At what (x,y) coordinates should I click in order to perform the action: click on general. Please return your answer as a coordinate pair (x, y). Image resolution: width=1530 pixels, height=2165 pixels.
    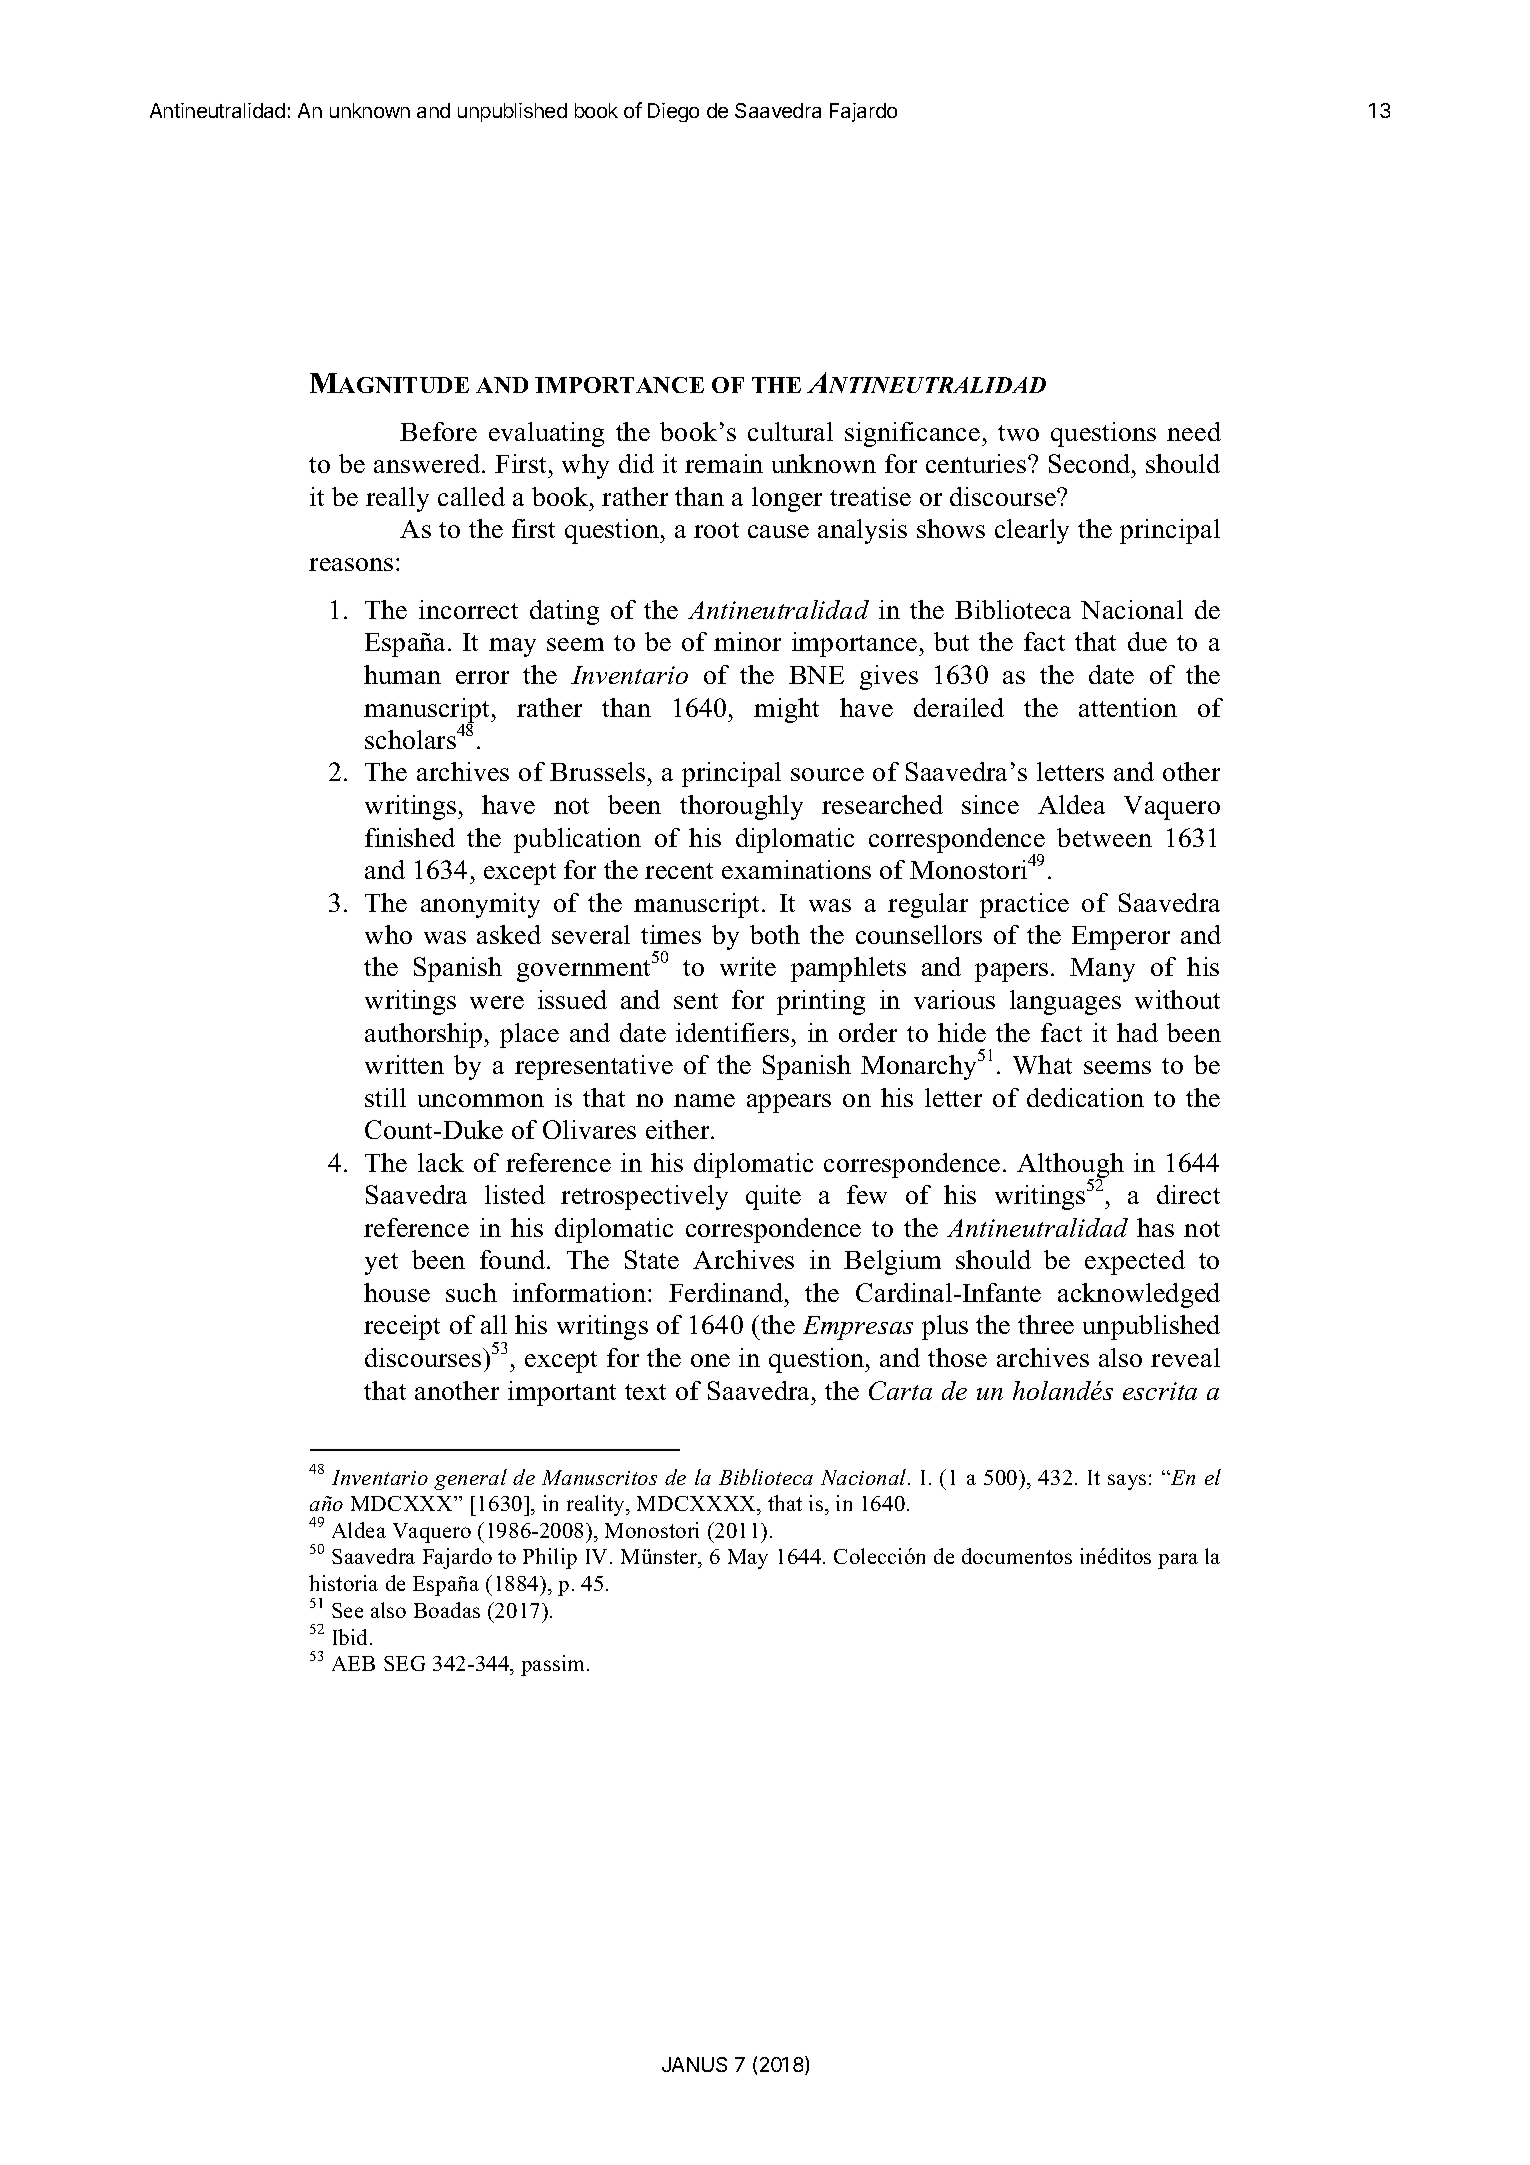
    Looking at the image, I should click on (470, 1479).
